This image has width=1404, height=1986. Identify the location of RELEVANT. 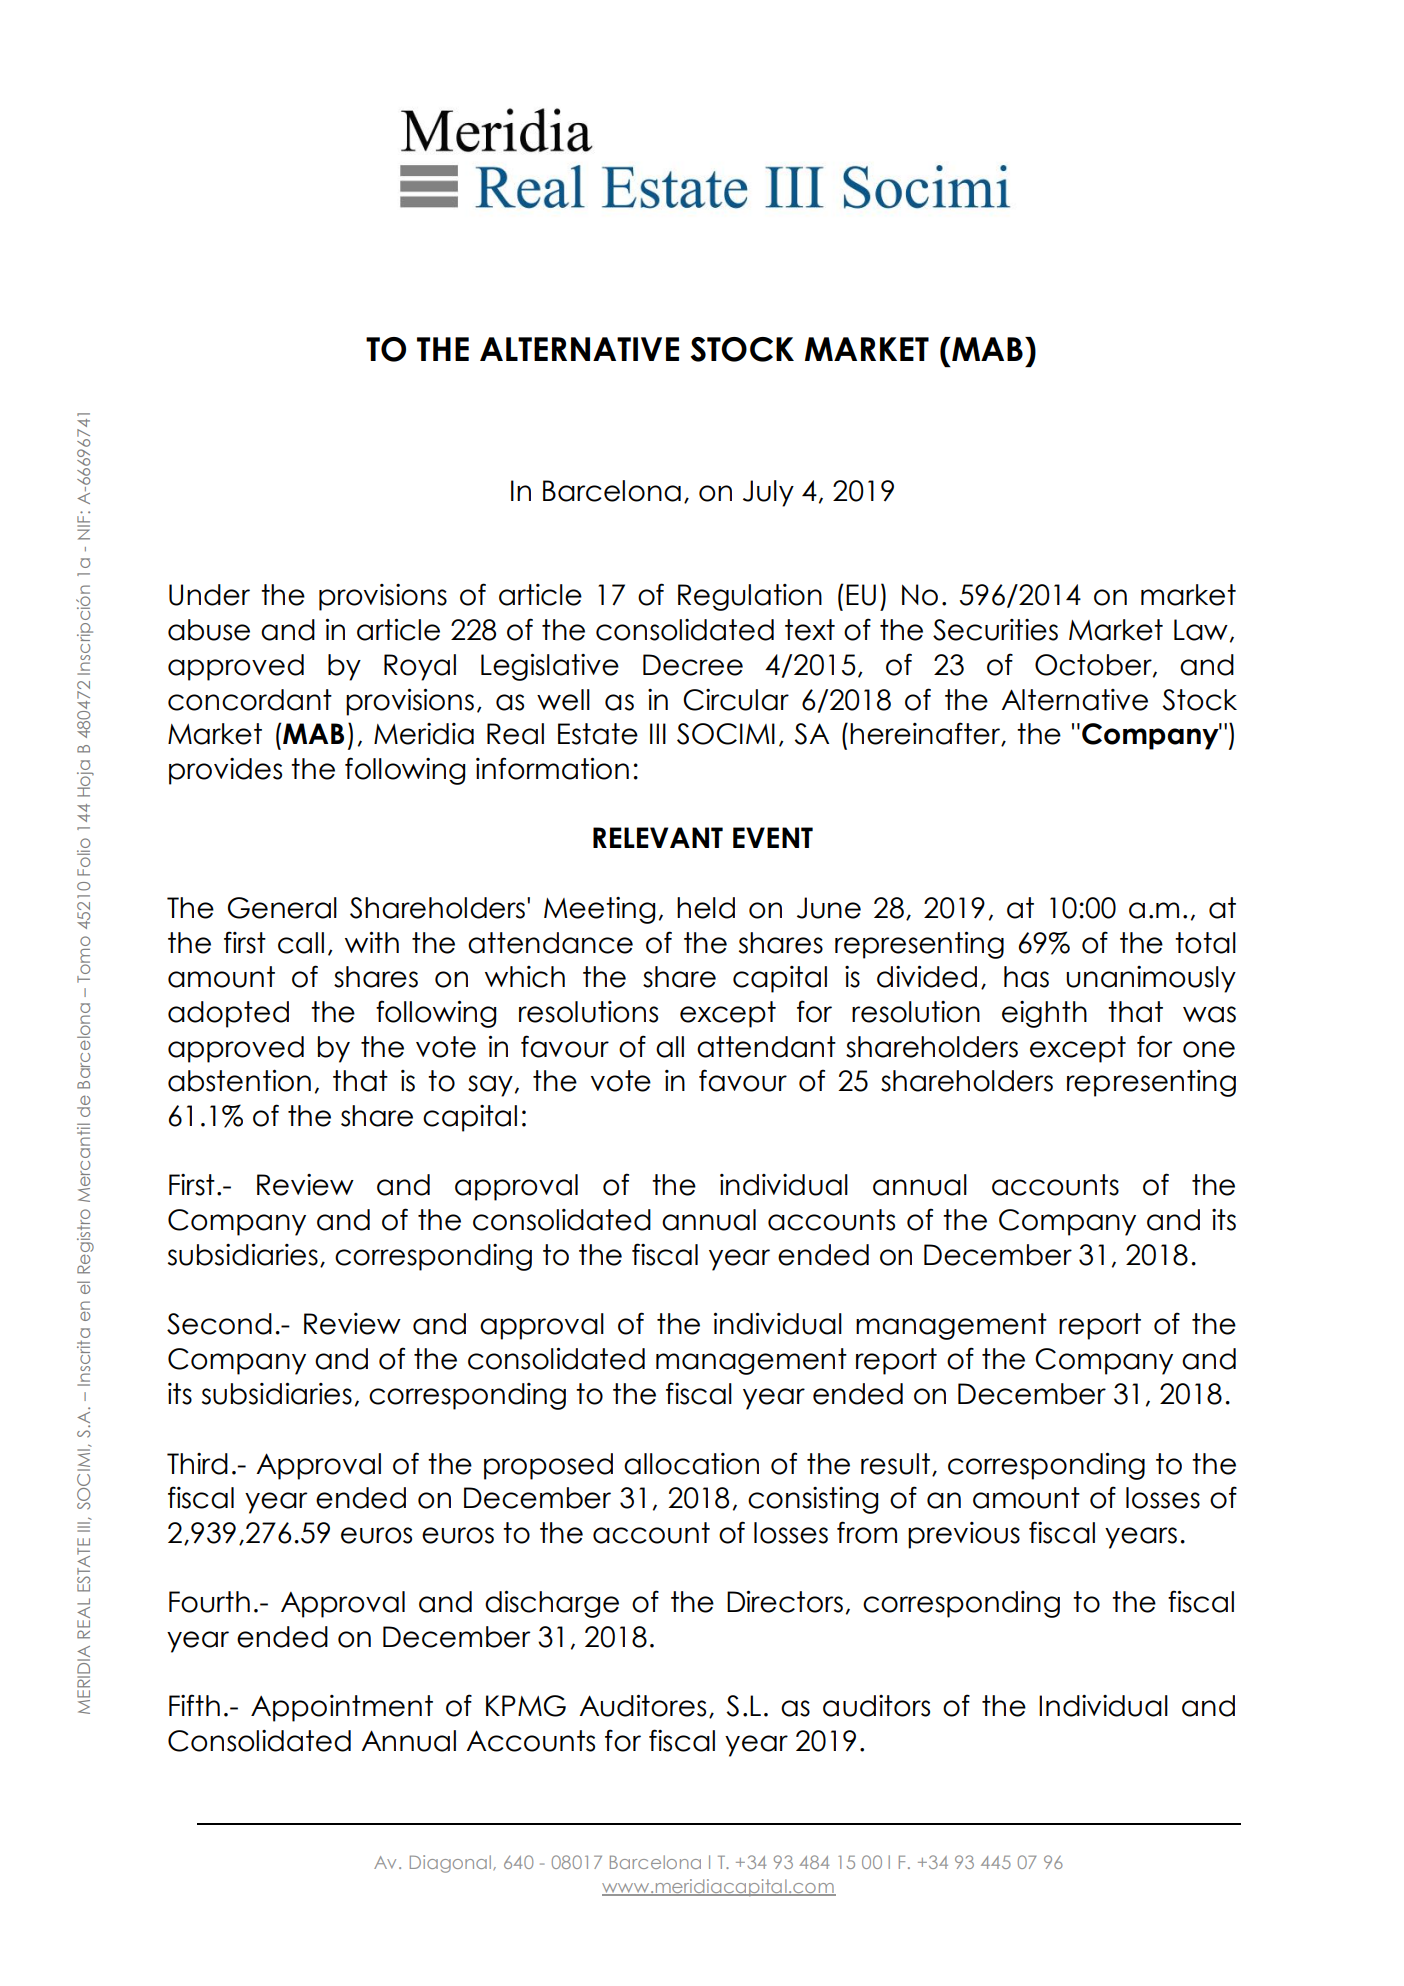
(658, 837).
